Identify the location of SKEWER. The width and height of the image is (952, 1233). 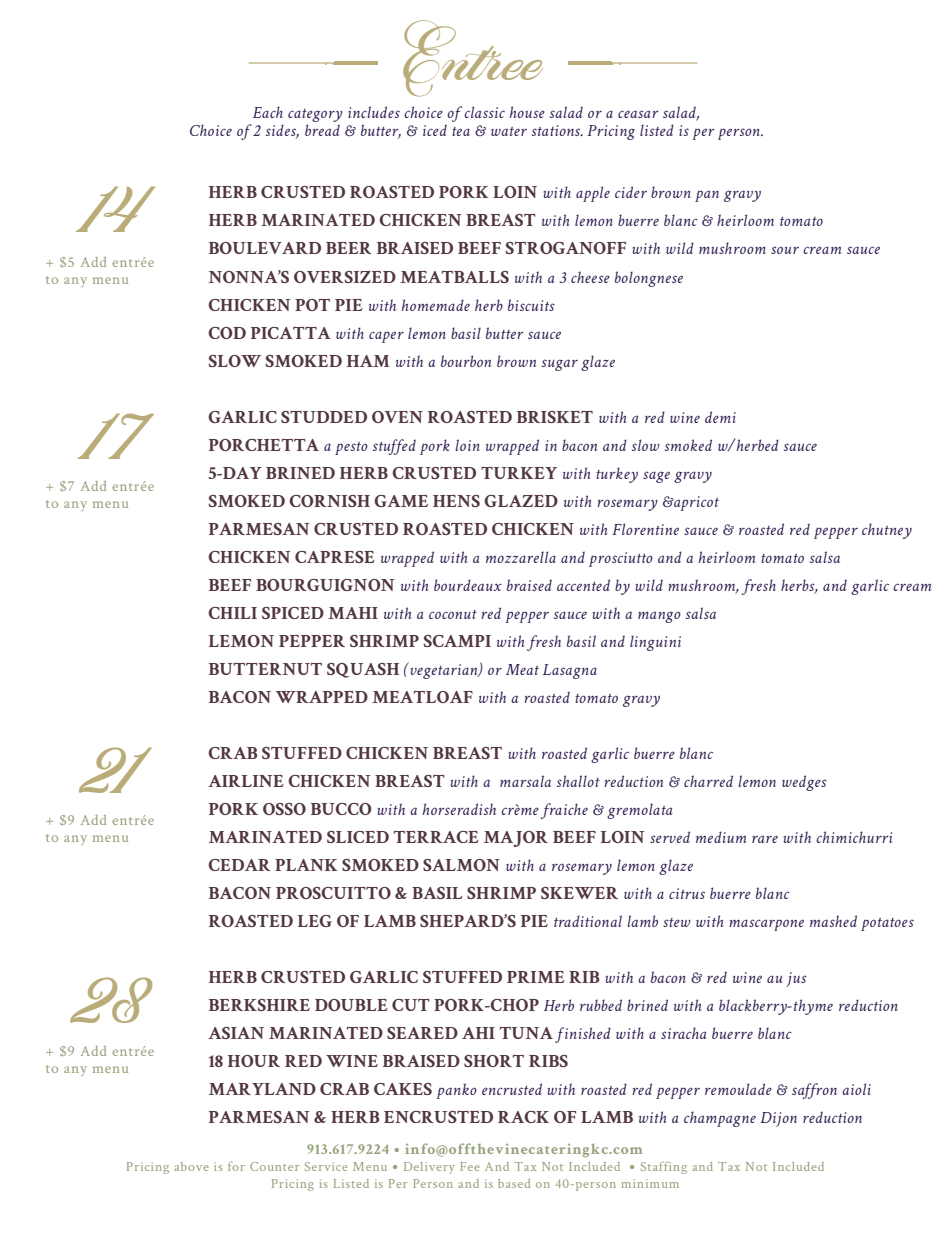
(579, 893).
